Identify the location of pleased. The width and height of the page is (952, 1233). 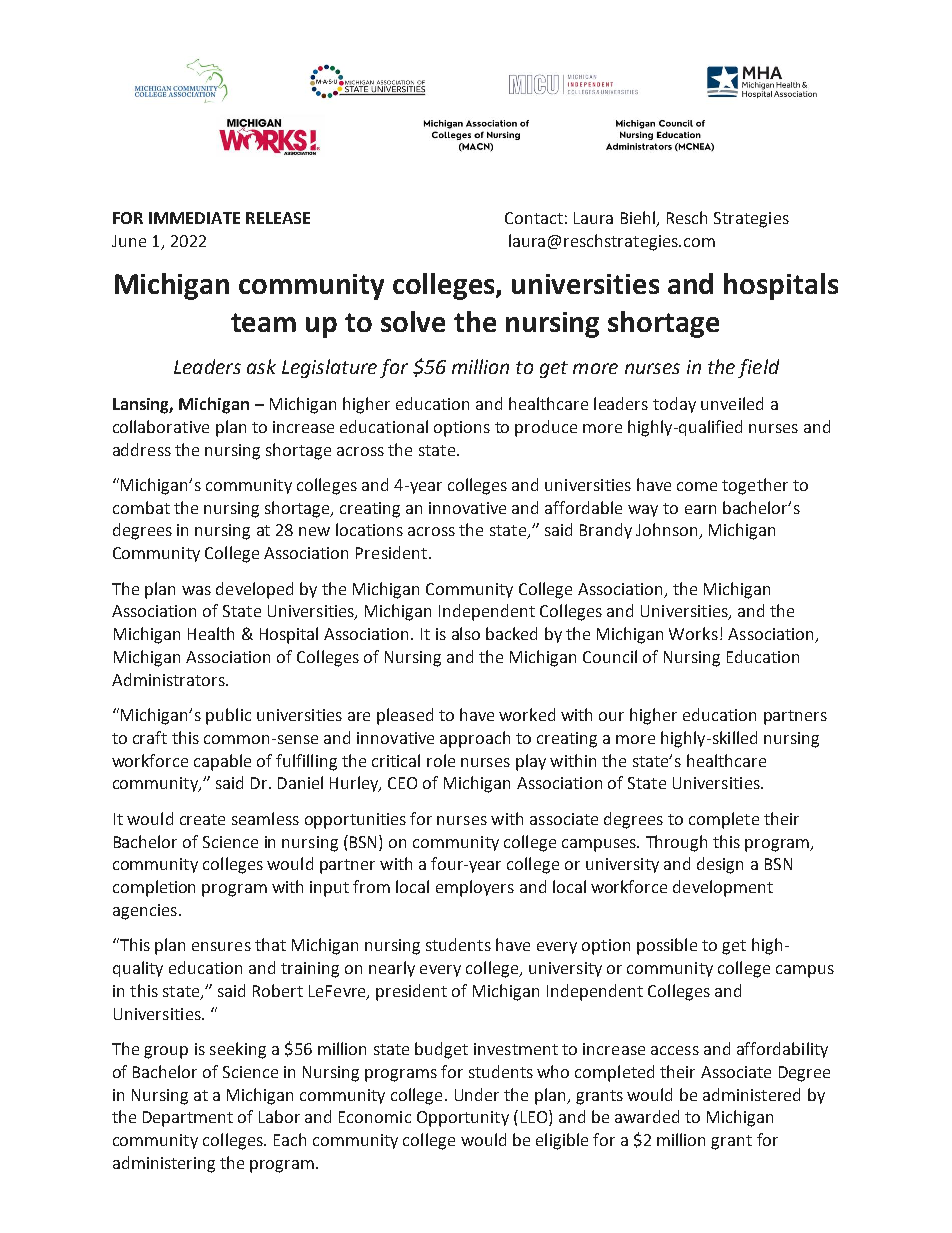
(405, 716).
